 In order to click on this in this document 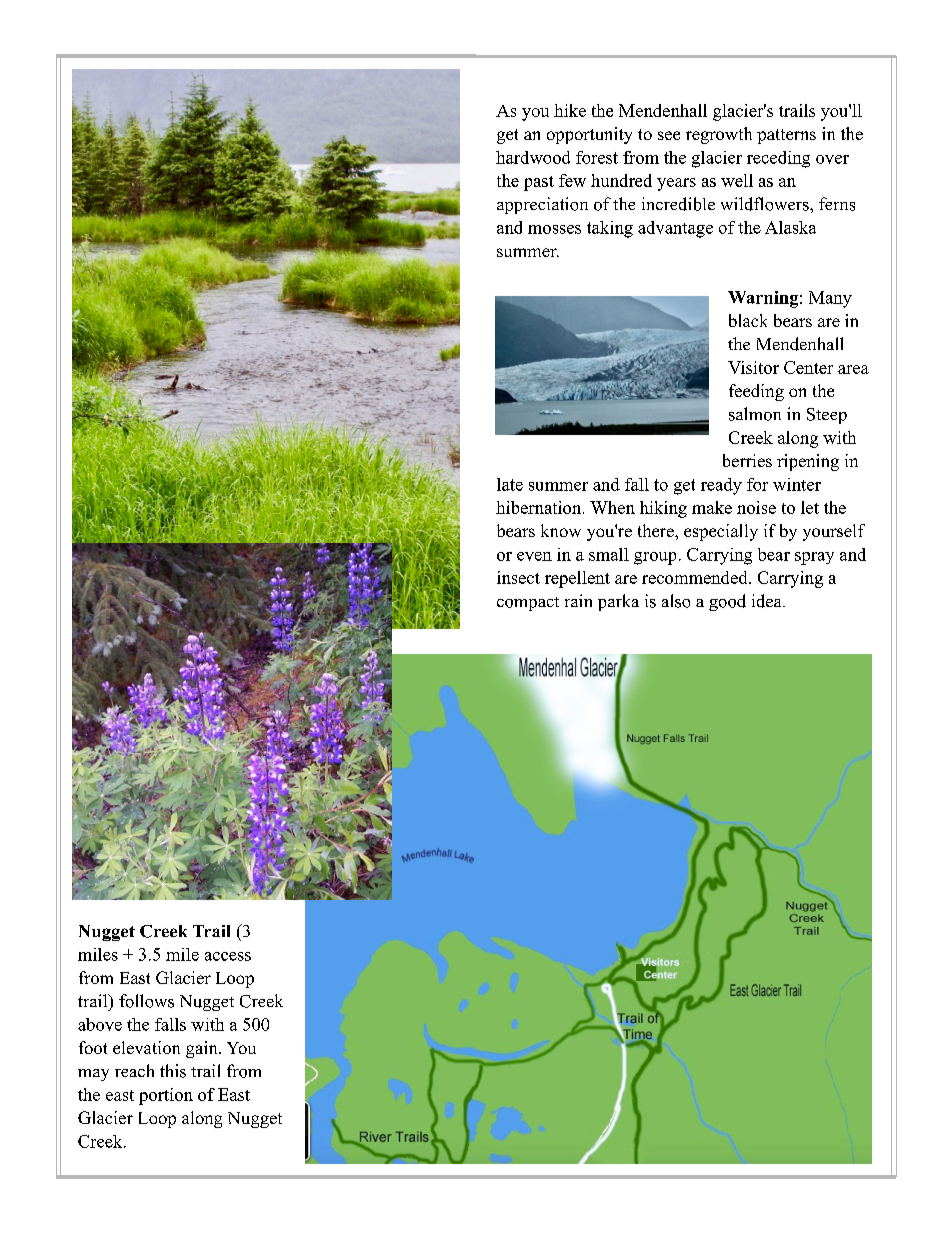, I will do `click(173, 1071)`.
